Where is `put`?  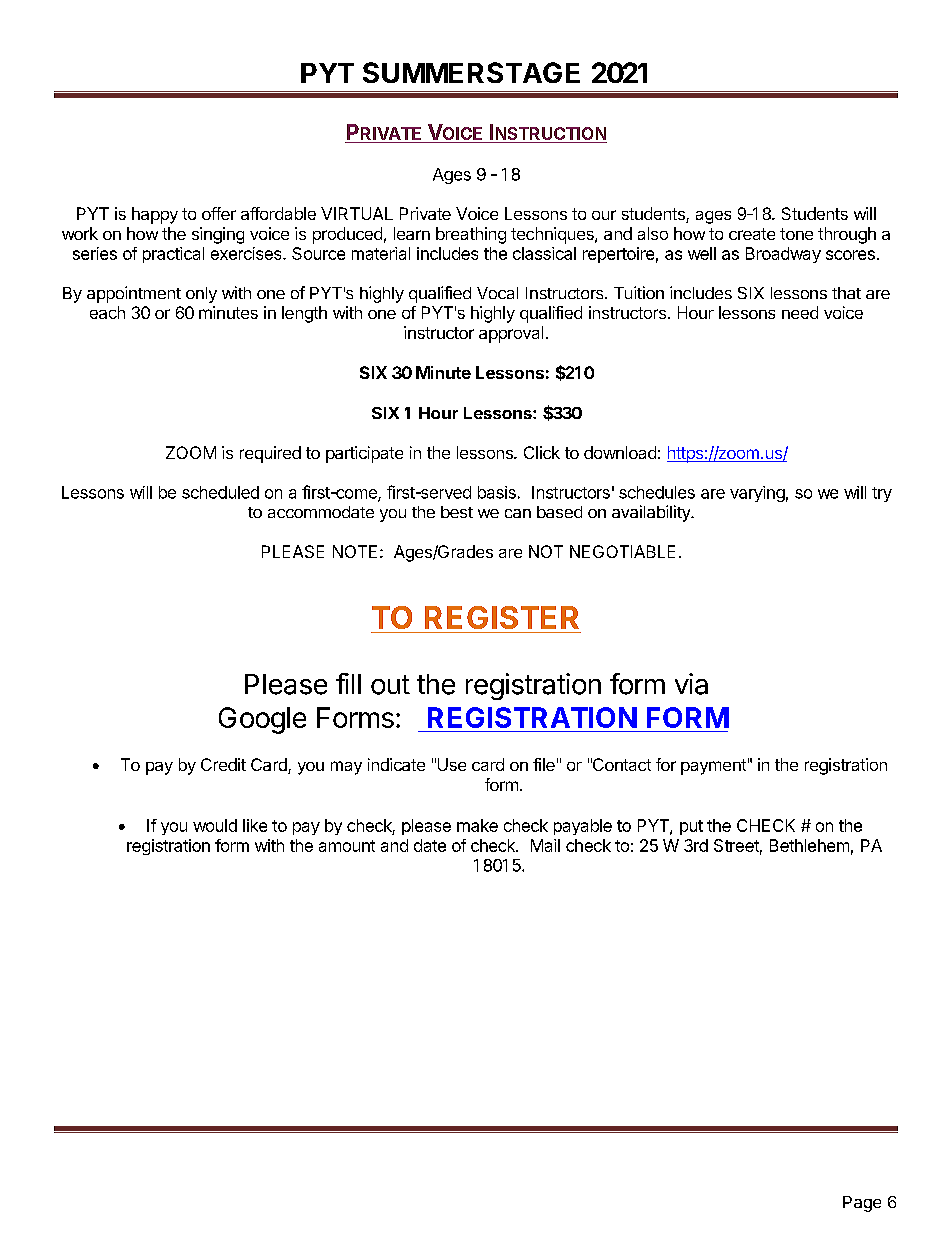
put is located at coordinates (691, 827).
